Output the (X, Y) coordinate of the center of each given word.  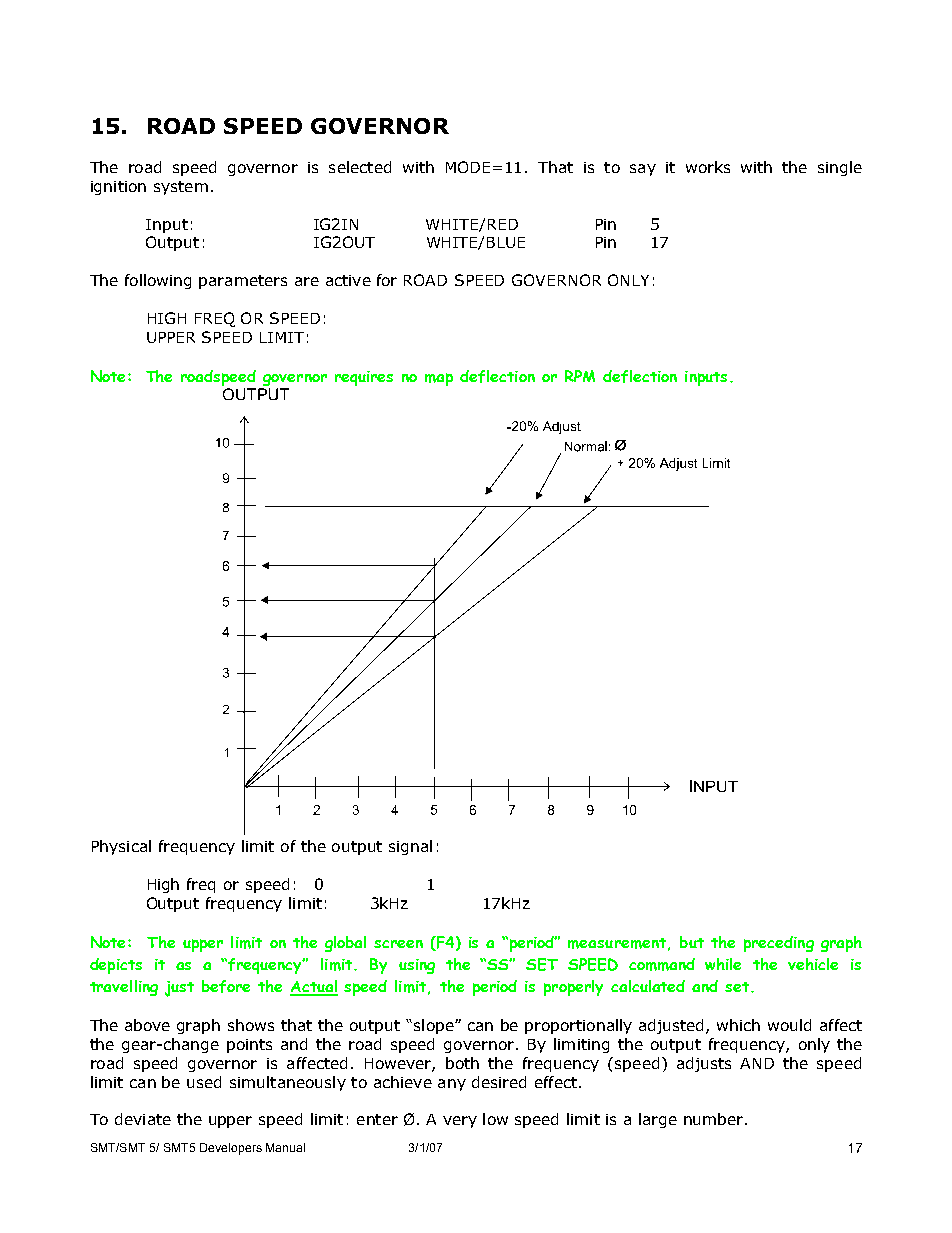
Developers (231, 1149)
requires (364, 378)
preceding (779, 944)
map (439, 379)
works (708, 167)
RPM (580, 376)
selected (360, 167)
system (181, 188)
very (460, 1122)
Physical (121, 847)
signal (410, 847)
